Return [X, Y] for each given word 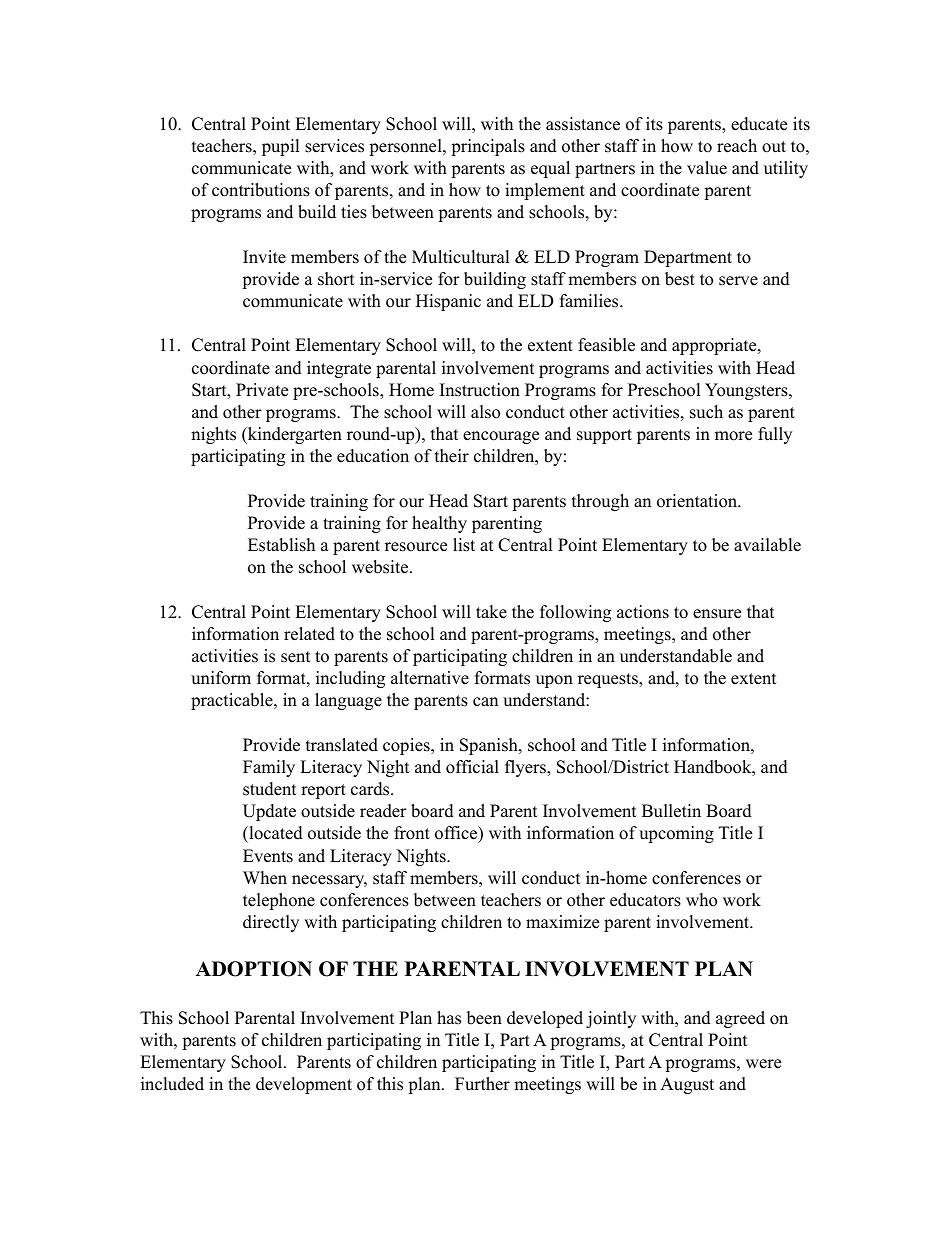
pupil [281, 147]
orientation [698, 501]
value [707, 168]
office [457, 834]
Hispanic [448, 302]
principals [488, 147]
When [265, 878]
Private [262, 390]
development [304, 1085]
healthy [439, 524]
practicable [233, 701]
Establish [281, 545]
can [485, 702]
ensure [717, 614]
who [701, 900]
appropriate [714, 346]
